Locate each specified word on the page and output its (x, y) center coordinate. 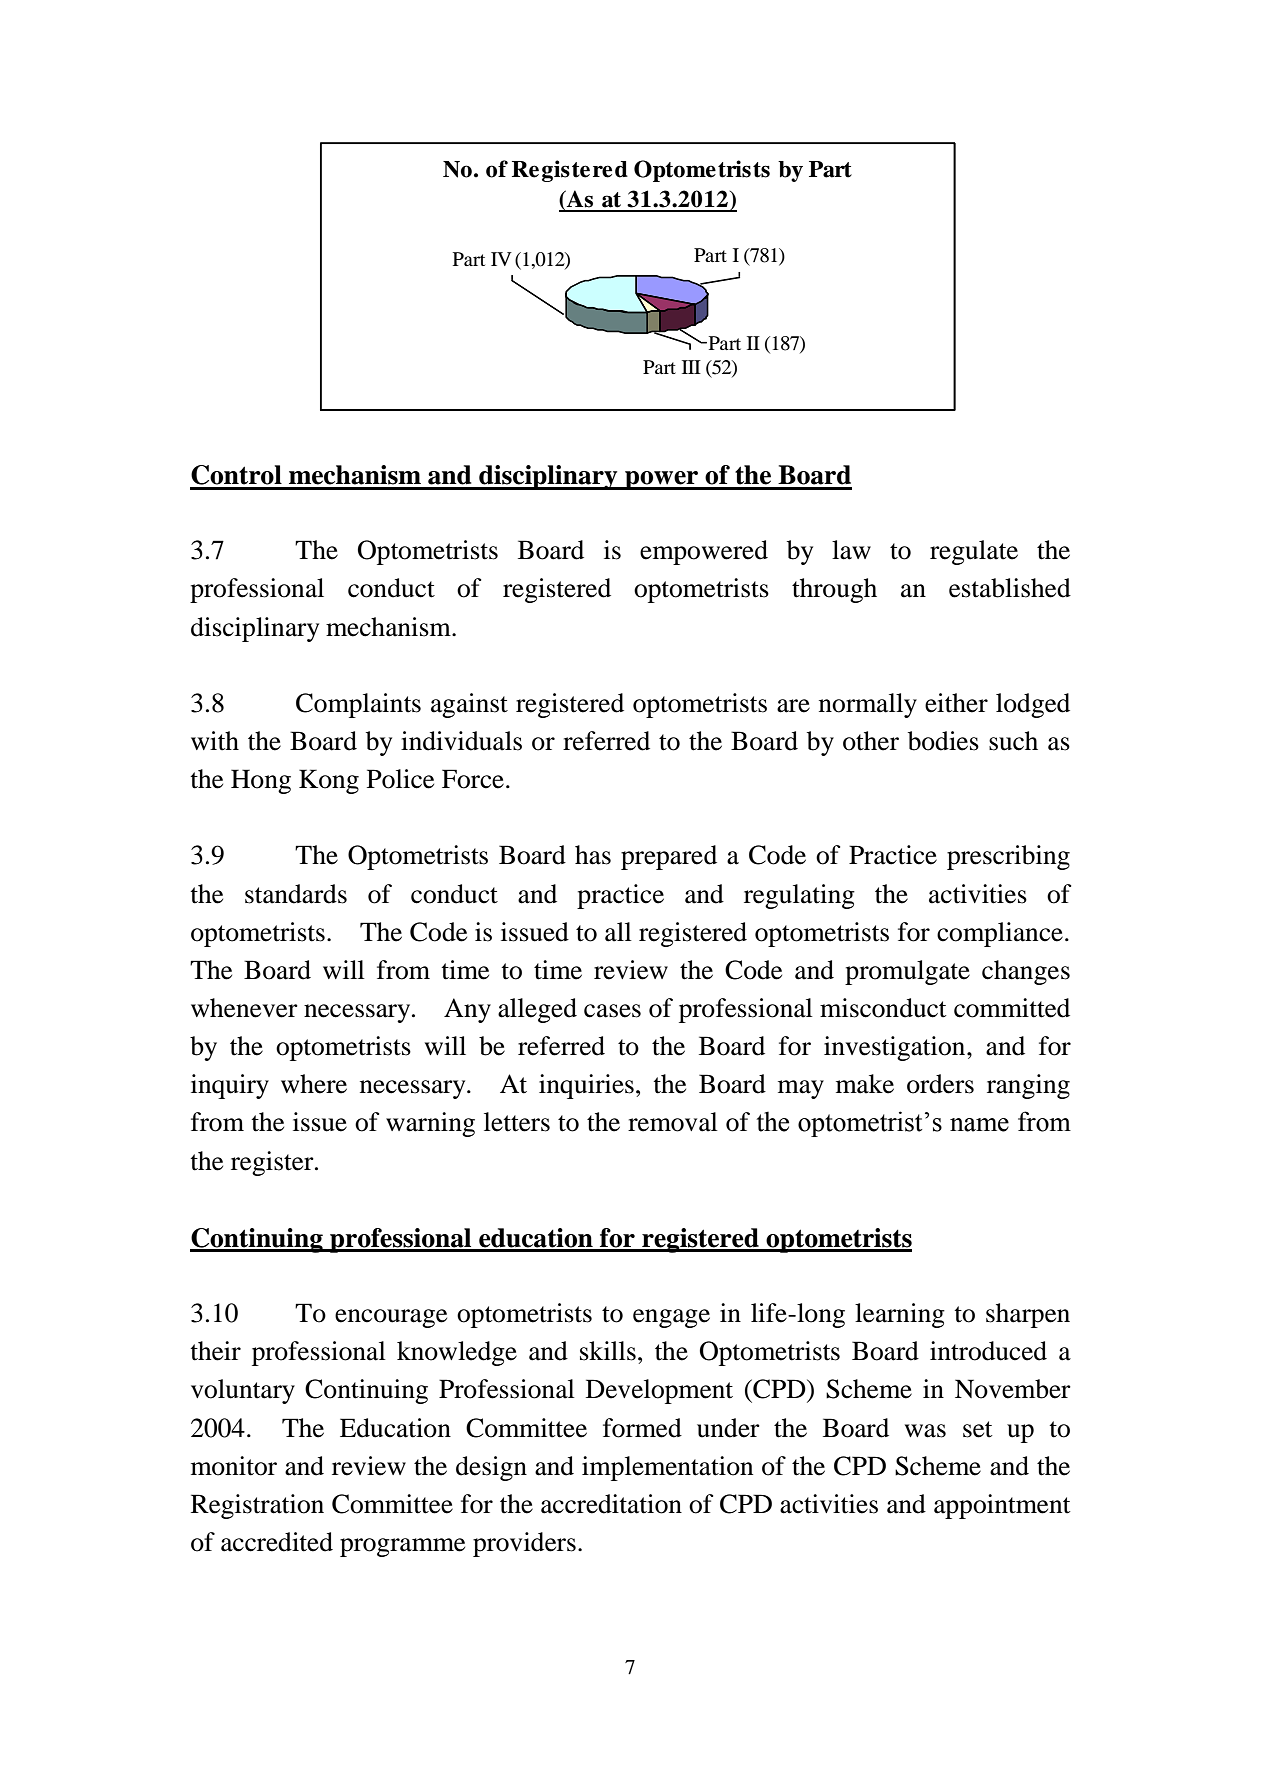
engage (671, 1318)
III (691, 367)
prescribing (1008, 857)
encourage (391, 1318)
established (1010, 588)
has (593, 855)
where (314, 1084)
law (851, 550)
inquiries (586, 1086)
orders (940, 1084)
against (469, 705)
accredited (277, 1542)
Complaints (358, 705)
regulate (974, 552)
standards (296, 894)
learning (900, 1315)
